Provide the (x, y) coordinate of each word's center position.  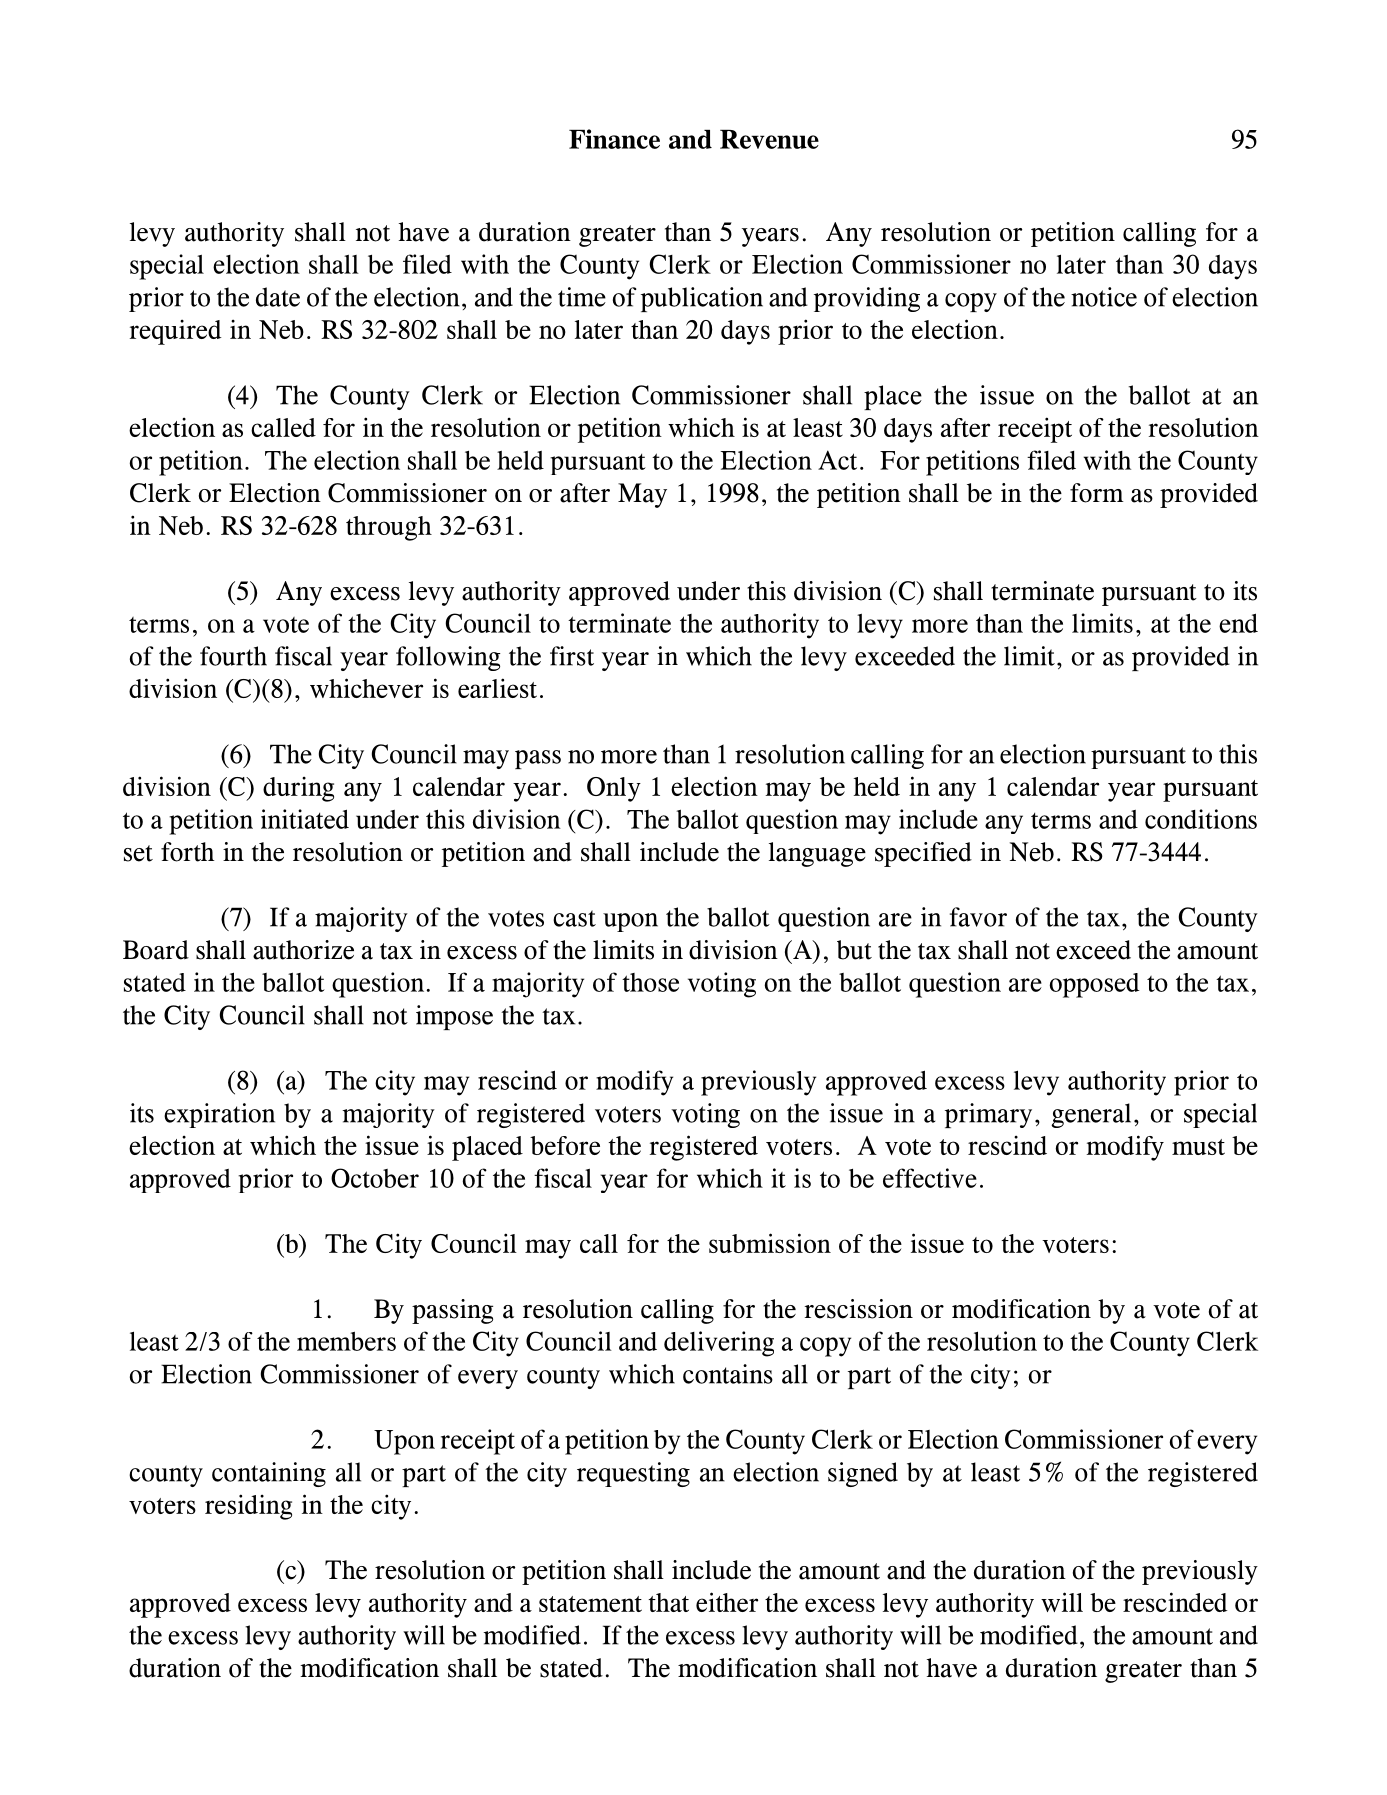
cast (574, 918)
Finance (614, 139)
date (278, 297)
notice (1104, 297)
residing (248, 1507)
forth (188, 852)
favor (978, 917)
